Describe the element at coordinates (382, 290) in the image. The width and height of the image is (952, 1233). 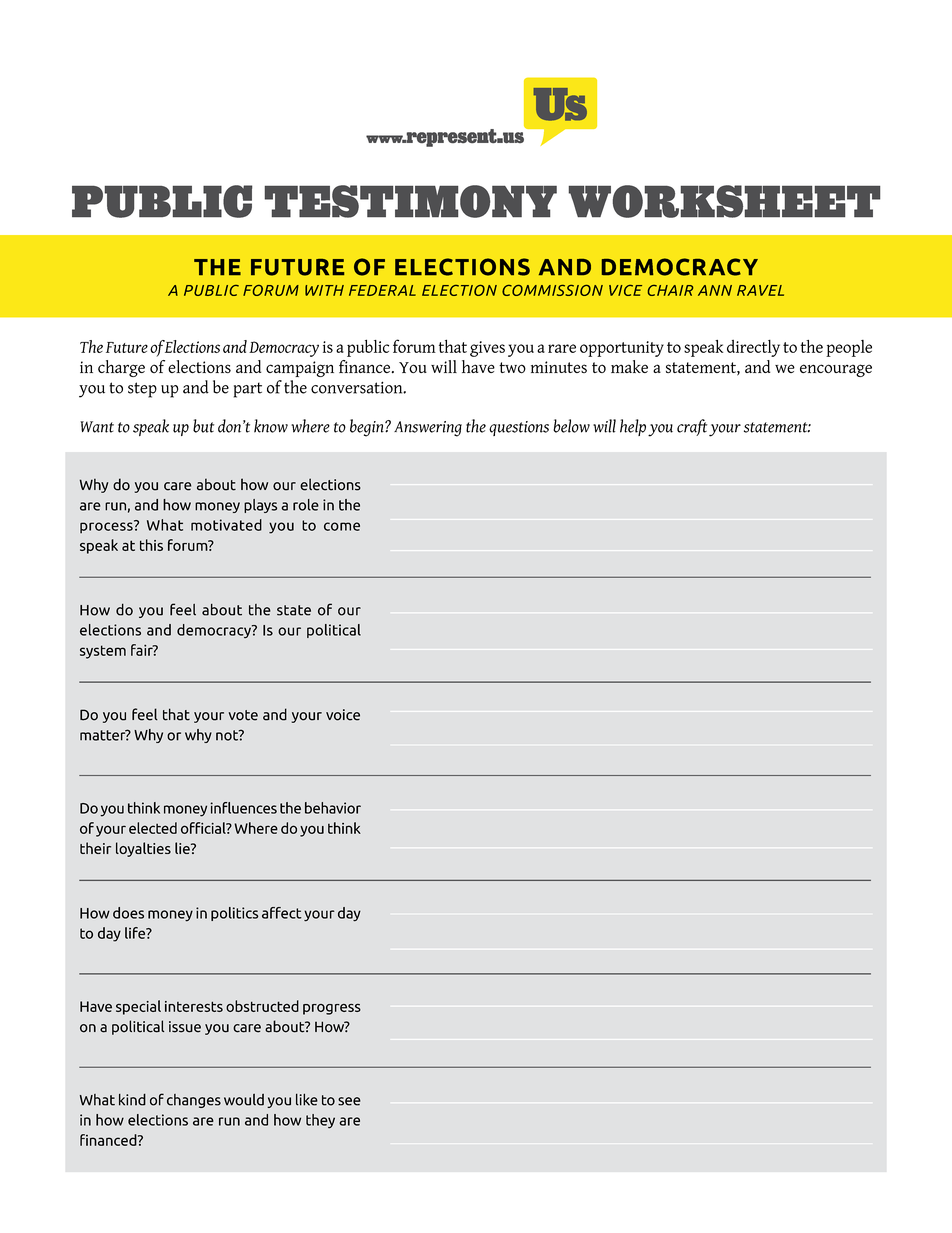
I see `FEDERAL` at that location.
